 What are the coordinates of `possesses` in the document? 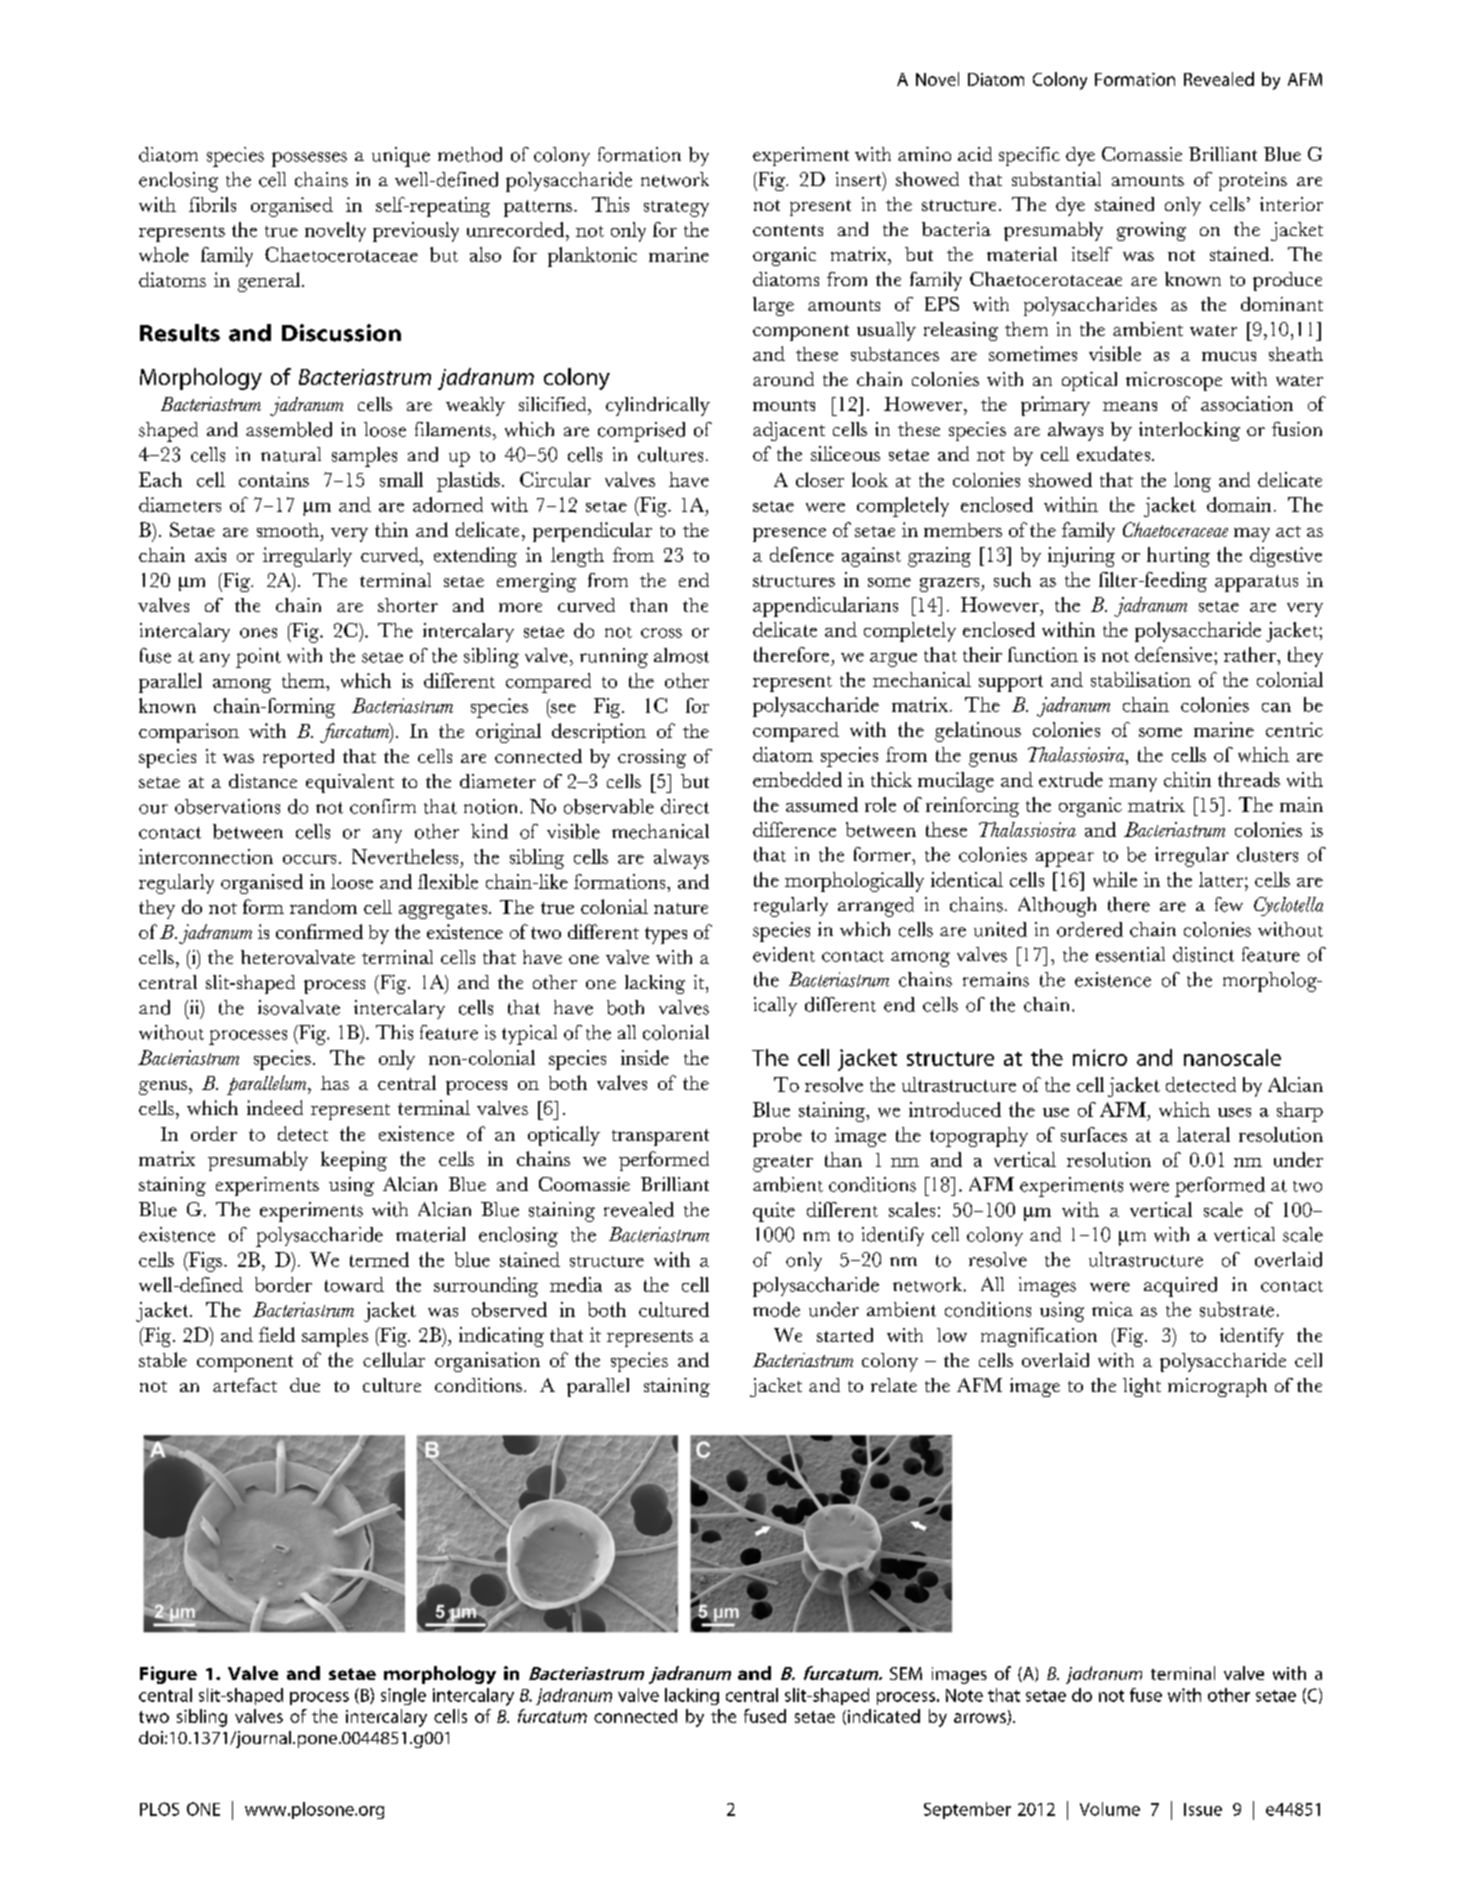 It's located at (309, 159).
